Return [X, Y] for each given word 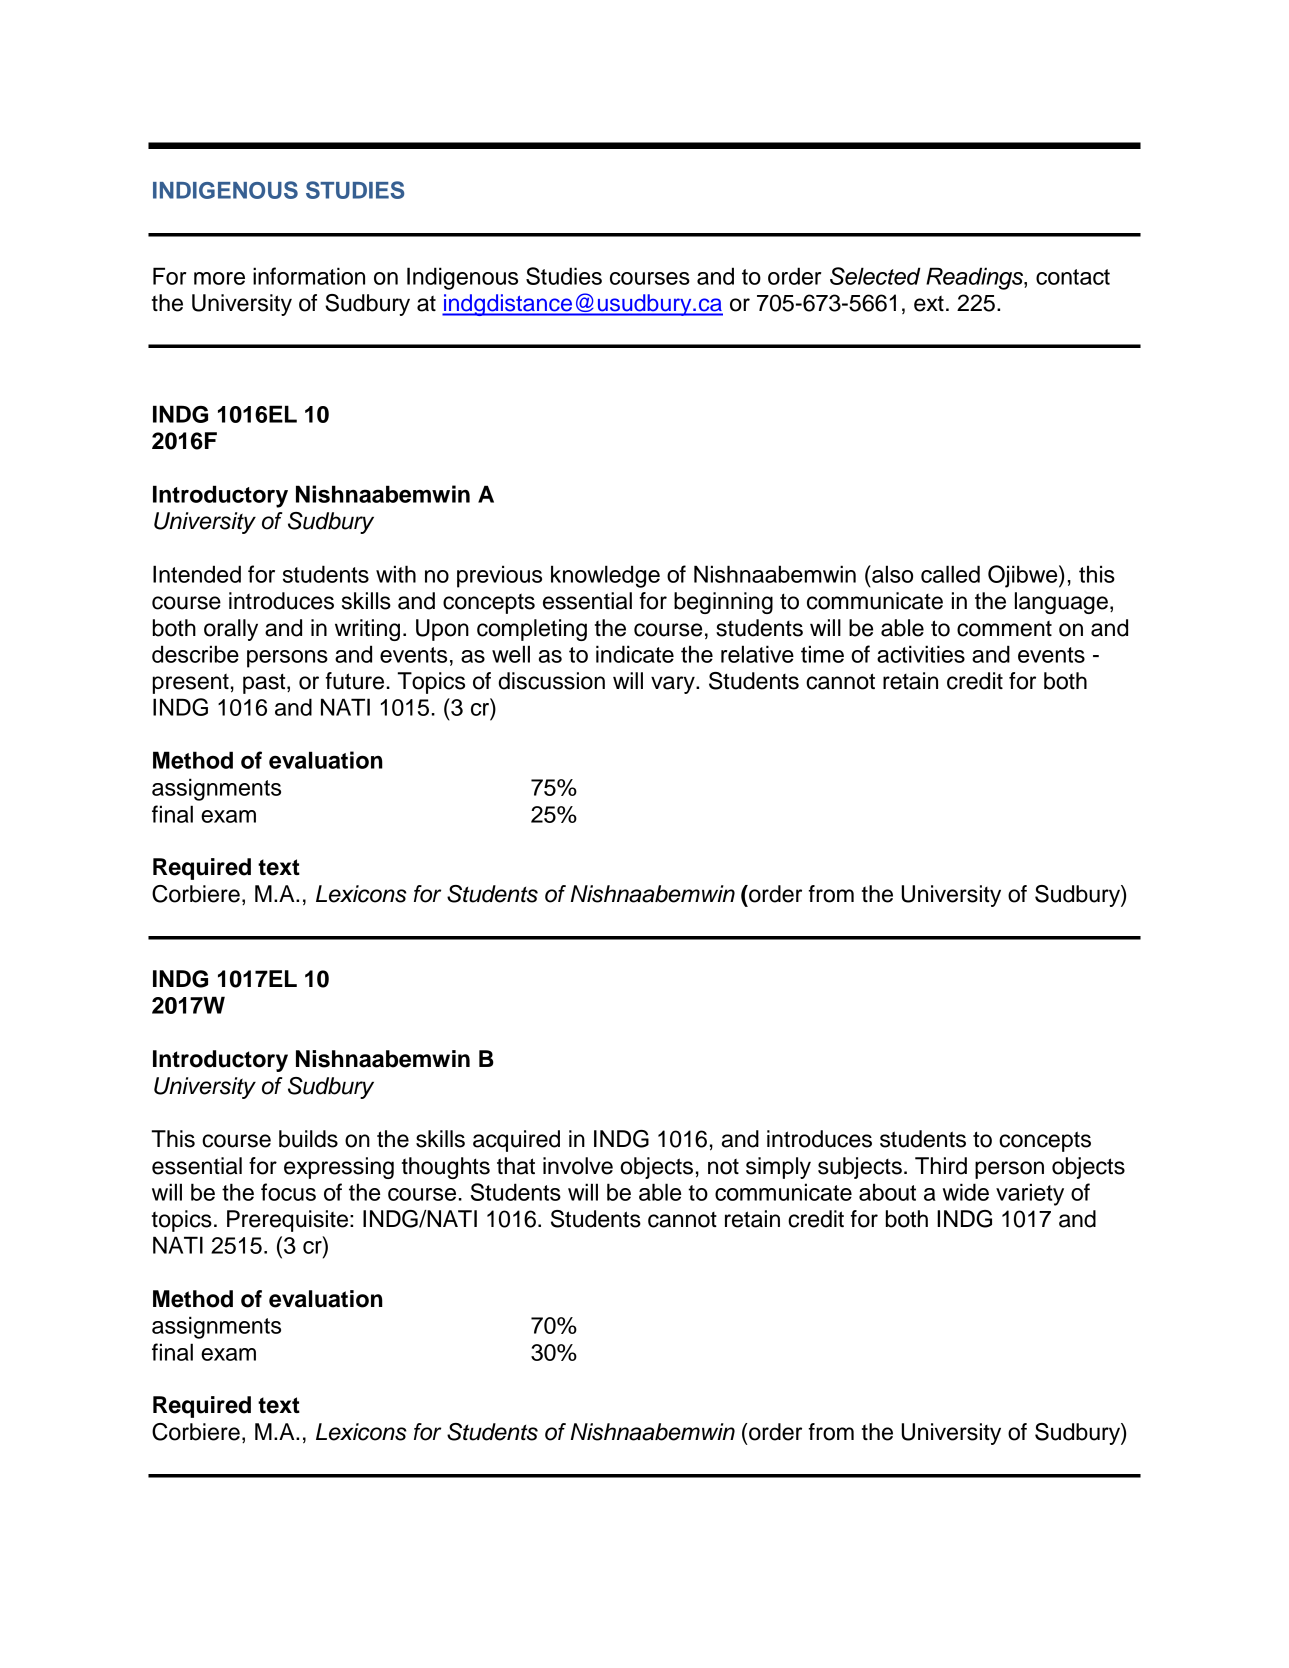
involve [578, 1166]
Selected [875, 276]
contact [1073, 277]
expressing [339, 1168]
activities [921, 654]
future [354, 681]
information [309, 276]
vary [674, 685]
